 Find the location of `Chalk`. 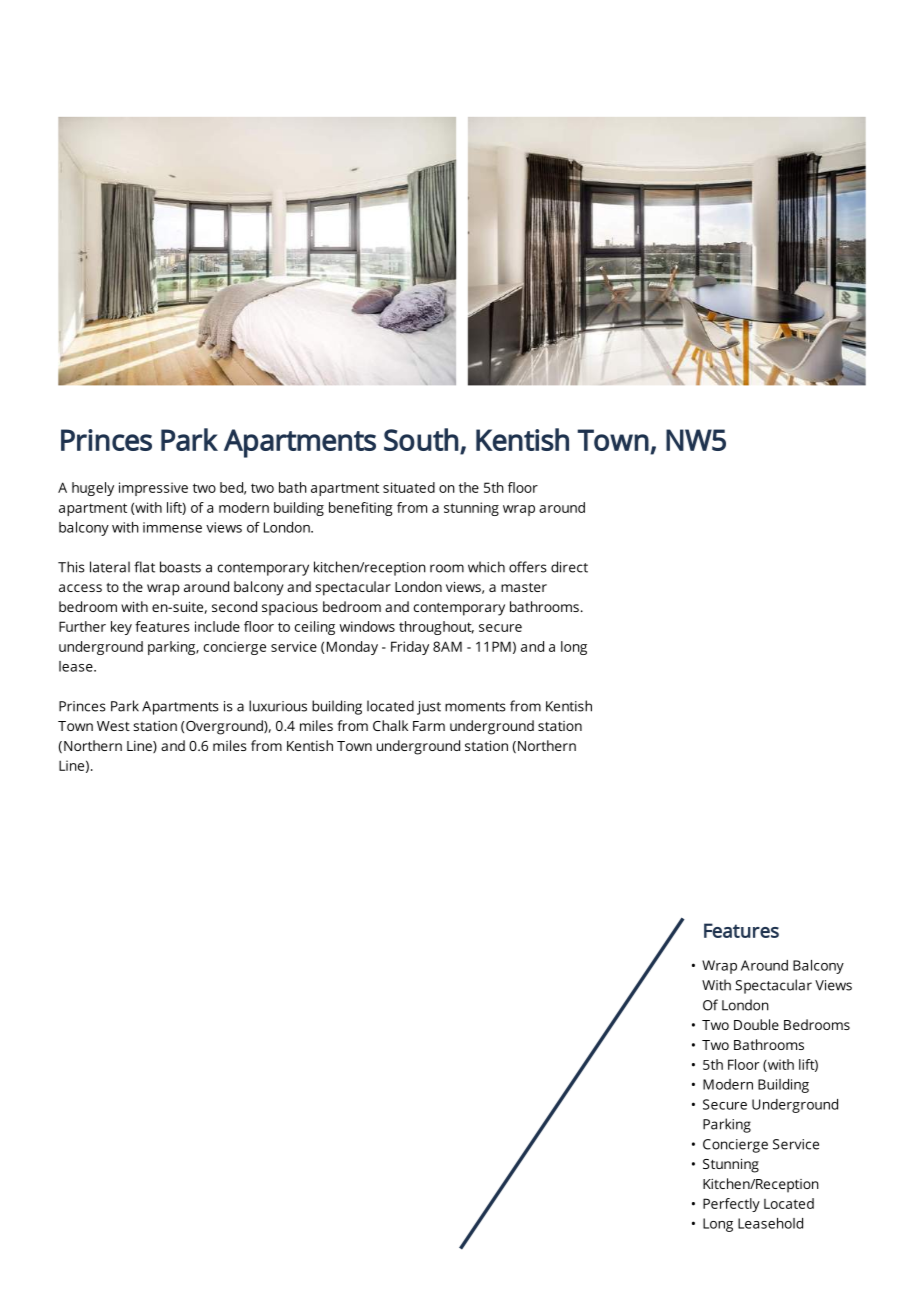

Chalk is located at coordinates (390, 725).
